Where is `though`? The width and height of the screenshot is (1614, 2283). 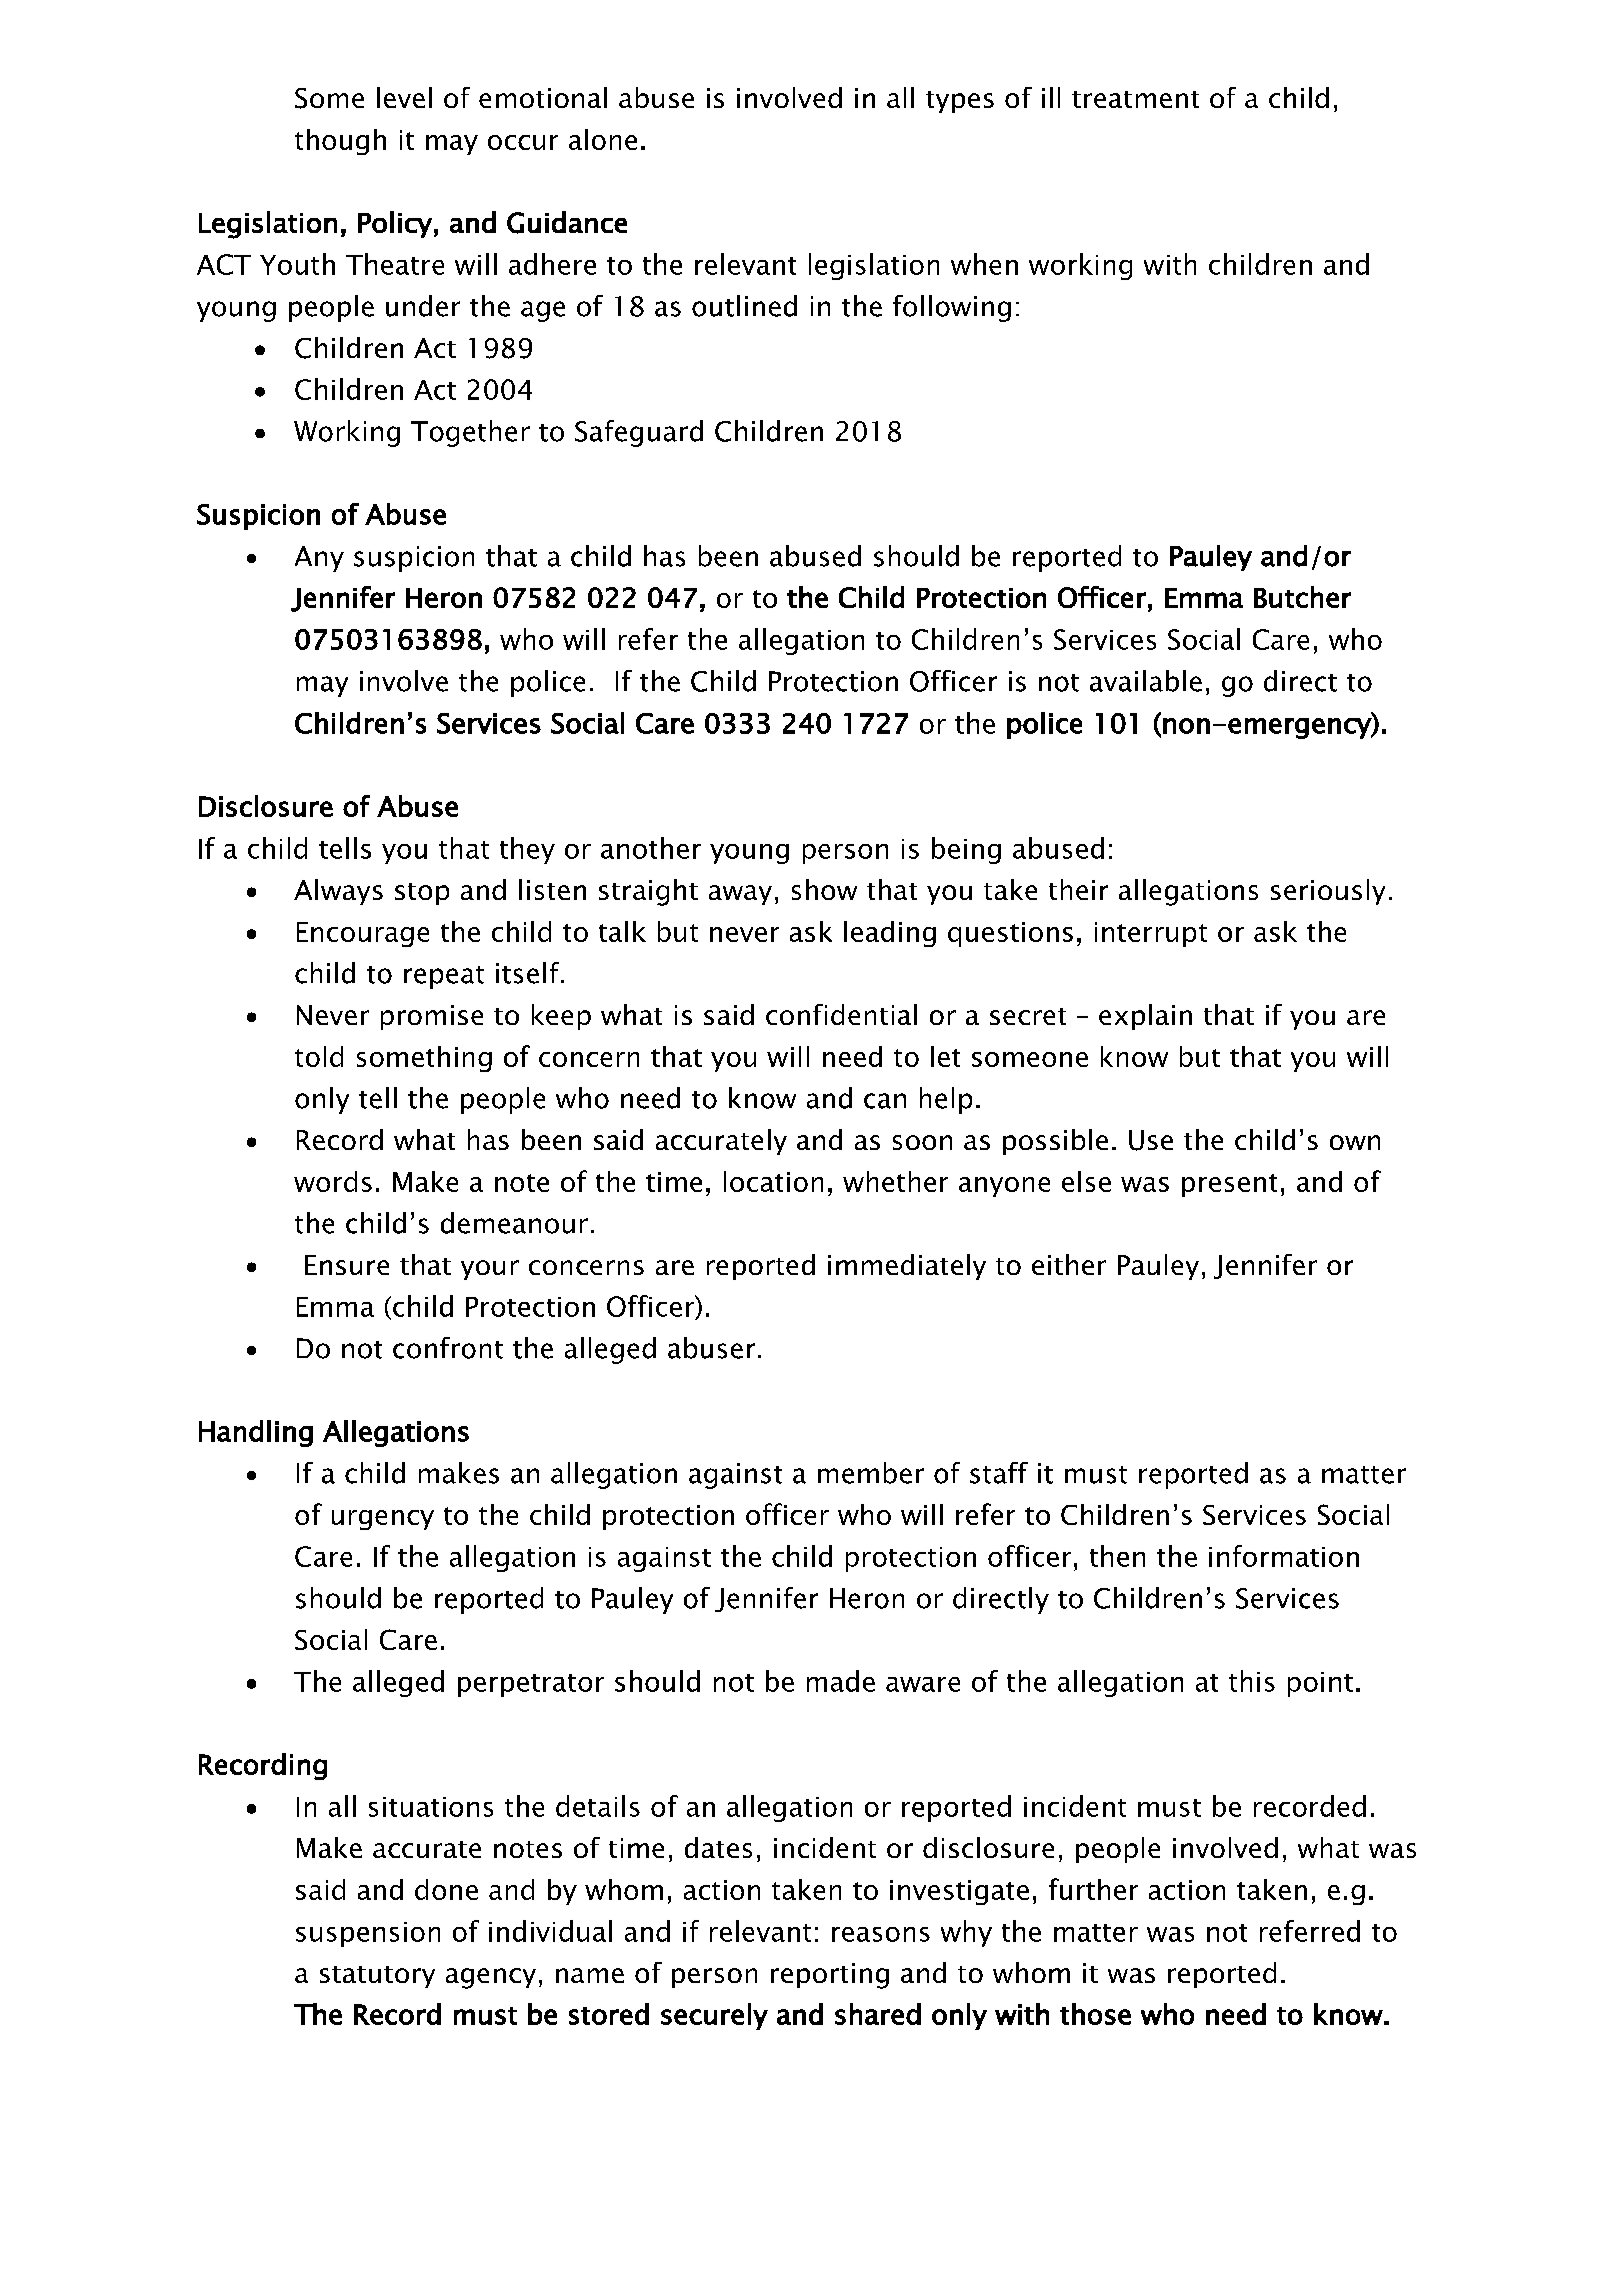
though is located at coordinates (340, 142).
